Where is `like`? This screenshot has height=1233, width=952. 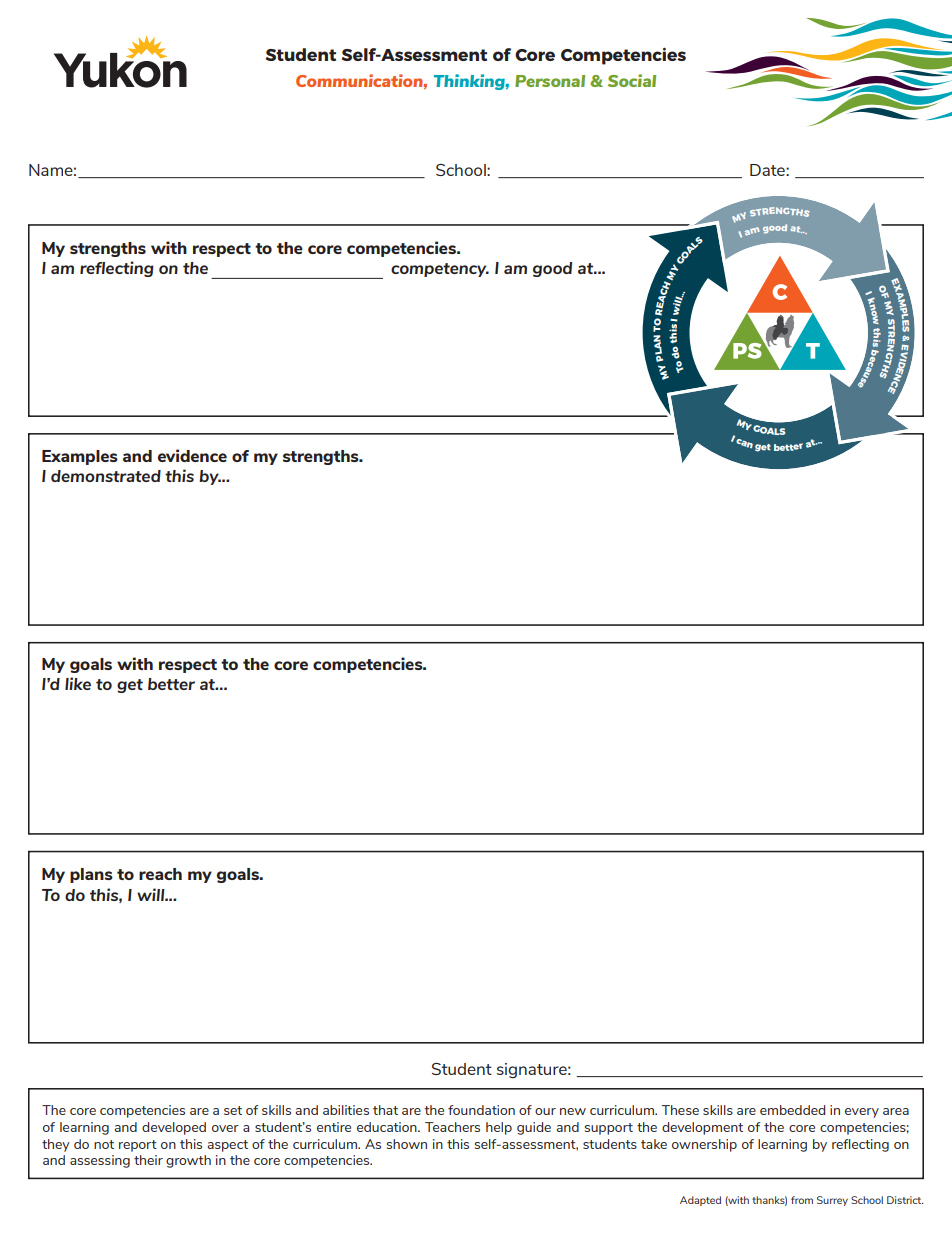
like is located at coordinates (78, 683).
